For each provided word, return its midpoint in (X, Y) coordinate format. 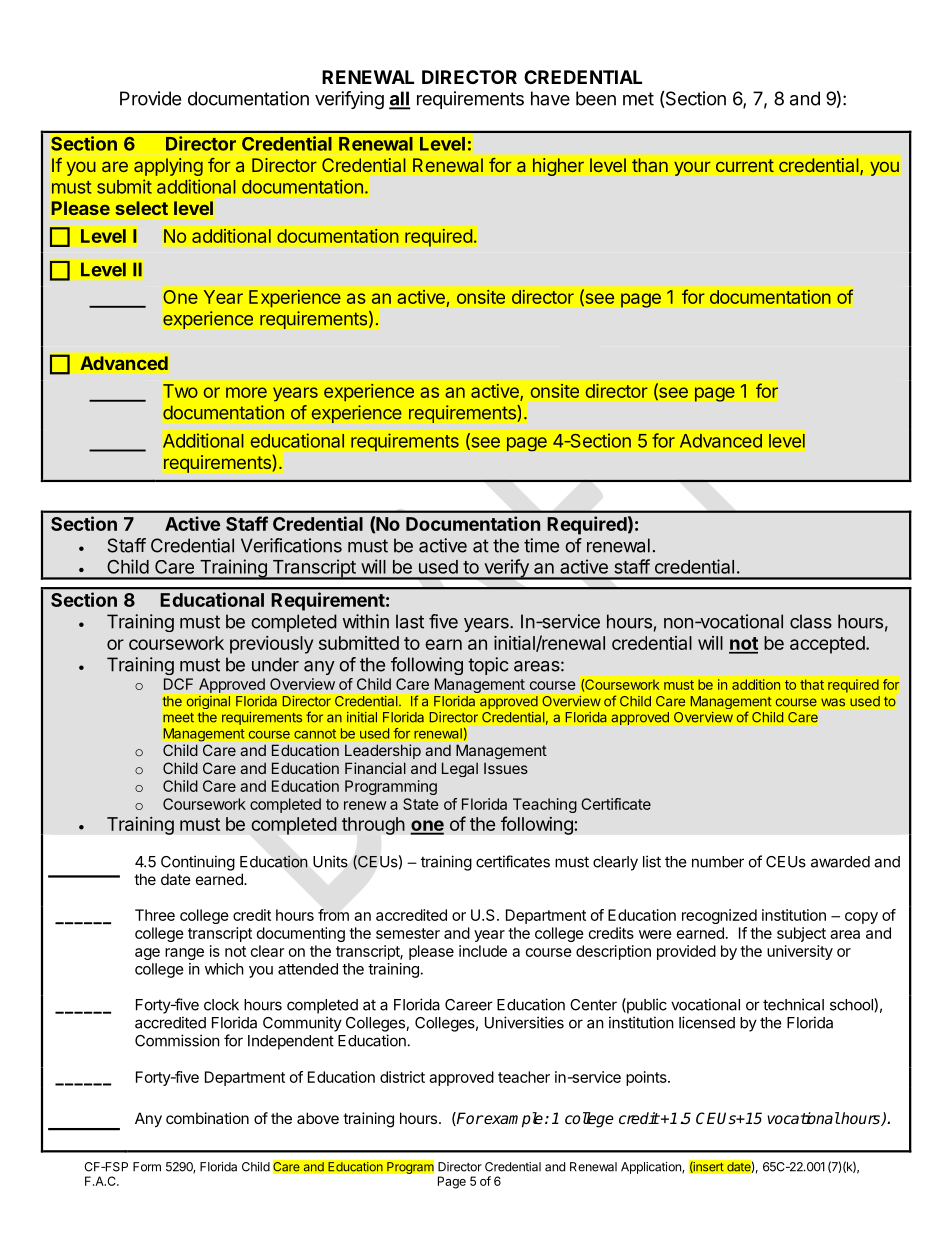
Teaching (545, 805)
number (718, 862)
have (550, 98)
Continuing (198, 863)
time (541, 545)
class (811, 621)
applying (168, 167)
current (745, 165)
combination (207, 1118)
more (246, 392)
